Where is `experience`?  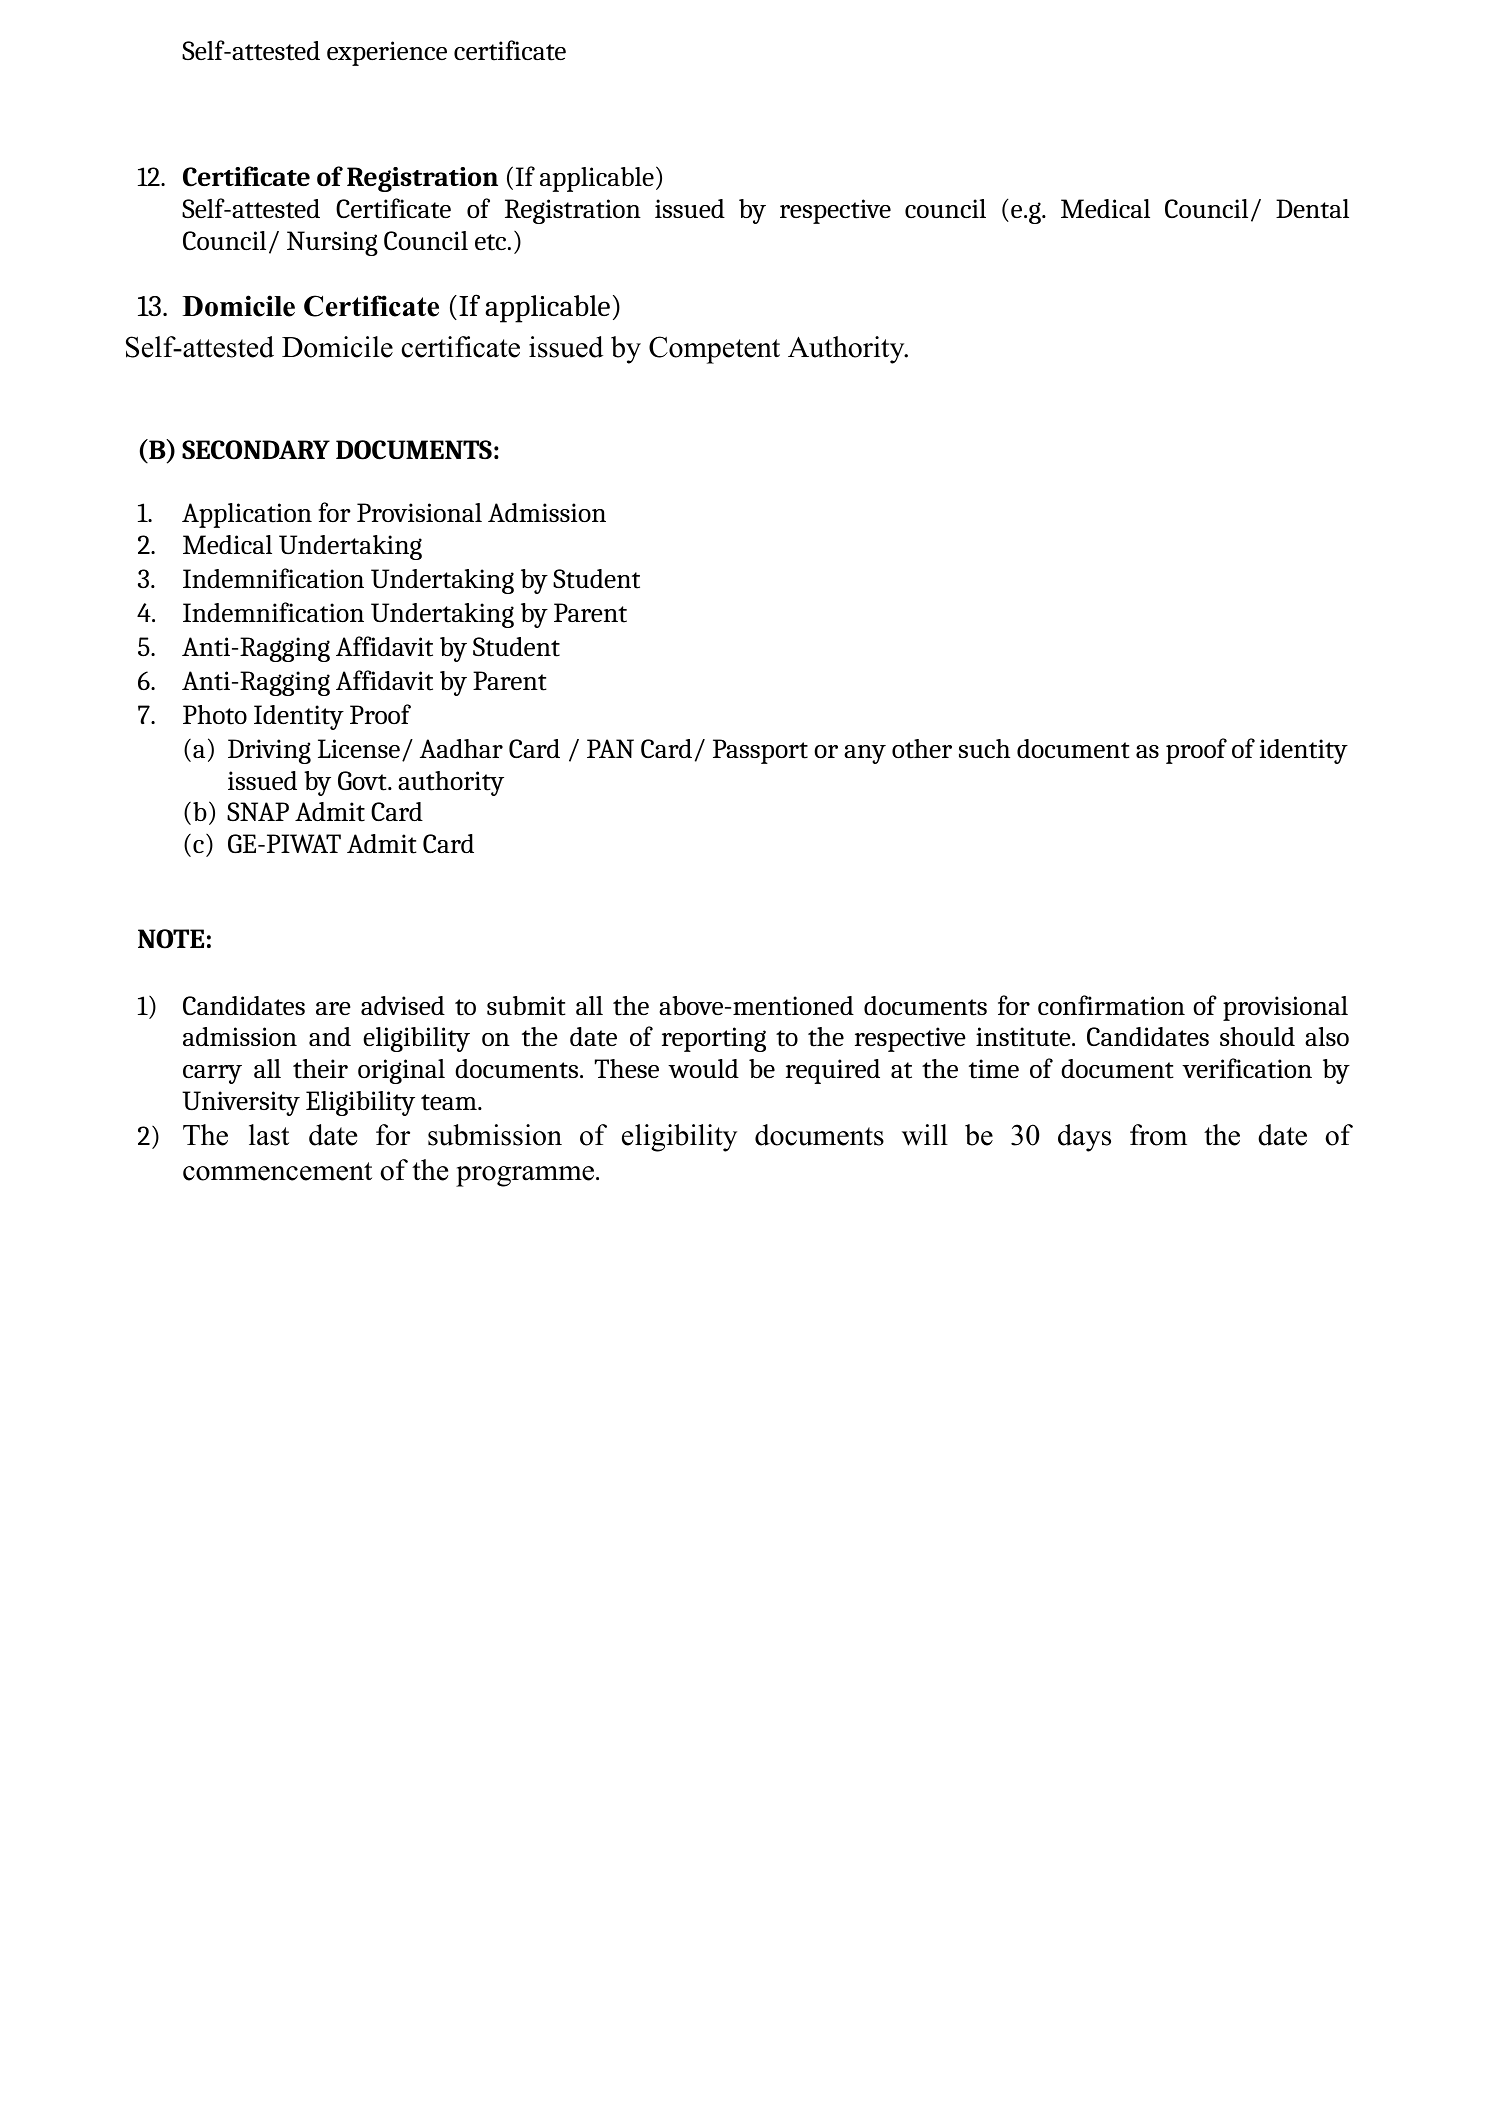 experience is located at coordinates (387, 53).
